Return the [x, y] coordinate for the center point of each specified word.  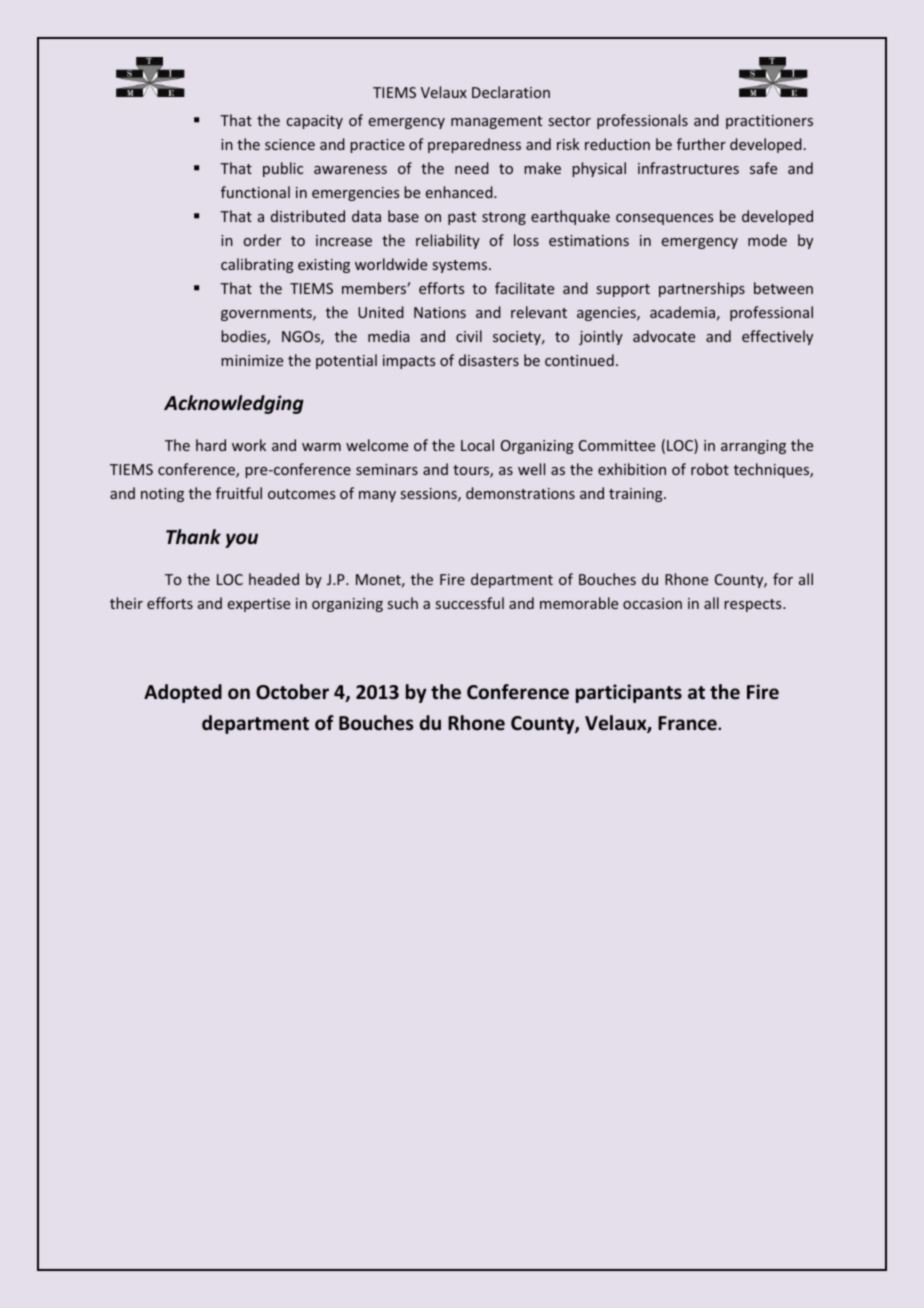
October [292, 692]
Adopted [183, 693]
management [496, 122]
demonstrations [520, 493]
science [290, 144]
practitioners [769, 122]
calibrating [257, 265]
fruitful [239, 493]
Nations [440, 312]
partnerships [702, 289]
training [637, 495]
